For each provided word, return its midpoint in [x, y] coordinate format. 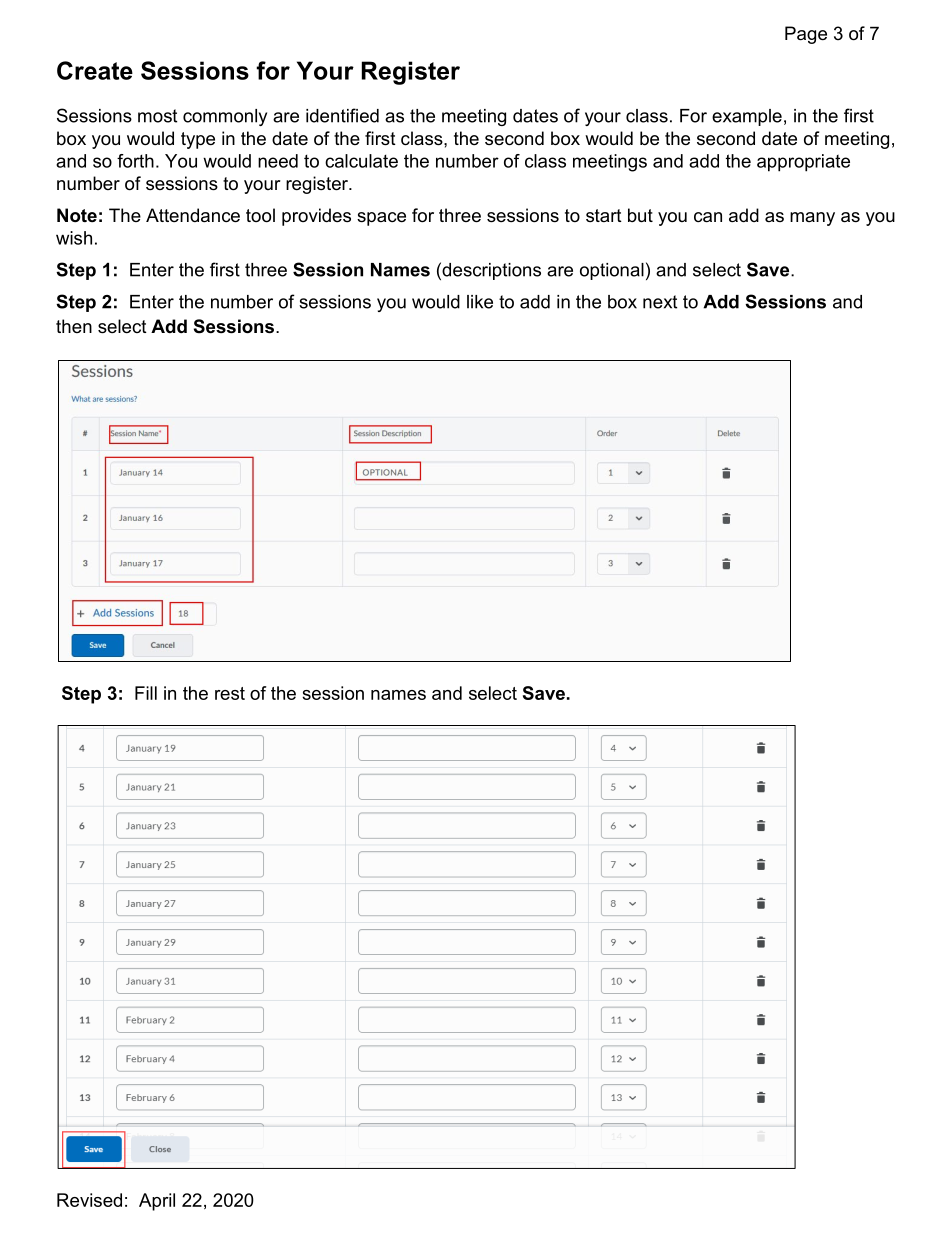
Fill [146, 693]
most [157, 116]
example [747, 117]
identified [342, 115]
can [708, 217]
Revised [89, 1200]
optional [612, 271]
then [74, 326]
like [480, 302]
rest [230, 693]
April [157, 1202]
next [660, 302]
